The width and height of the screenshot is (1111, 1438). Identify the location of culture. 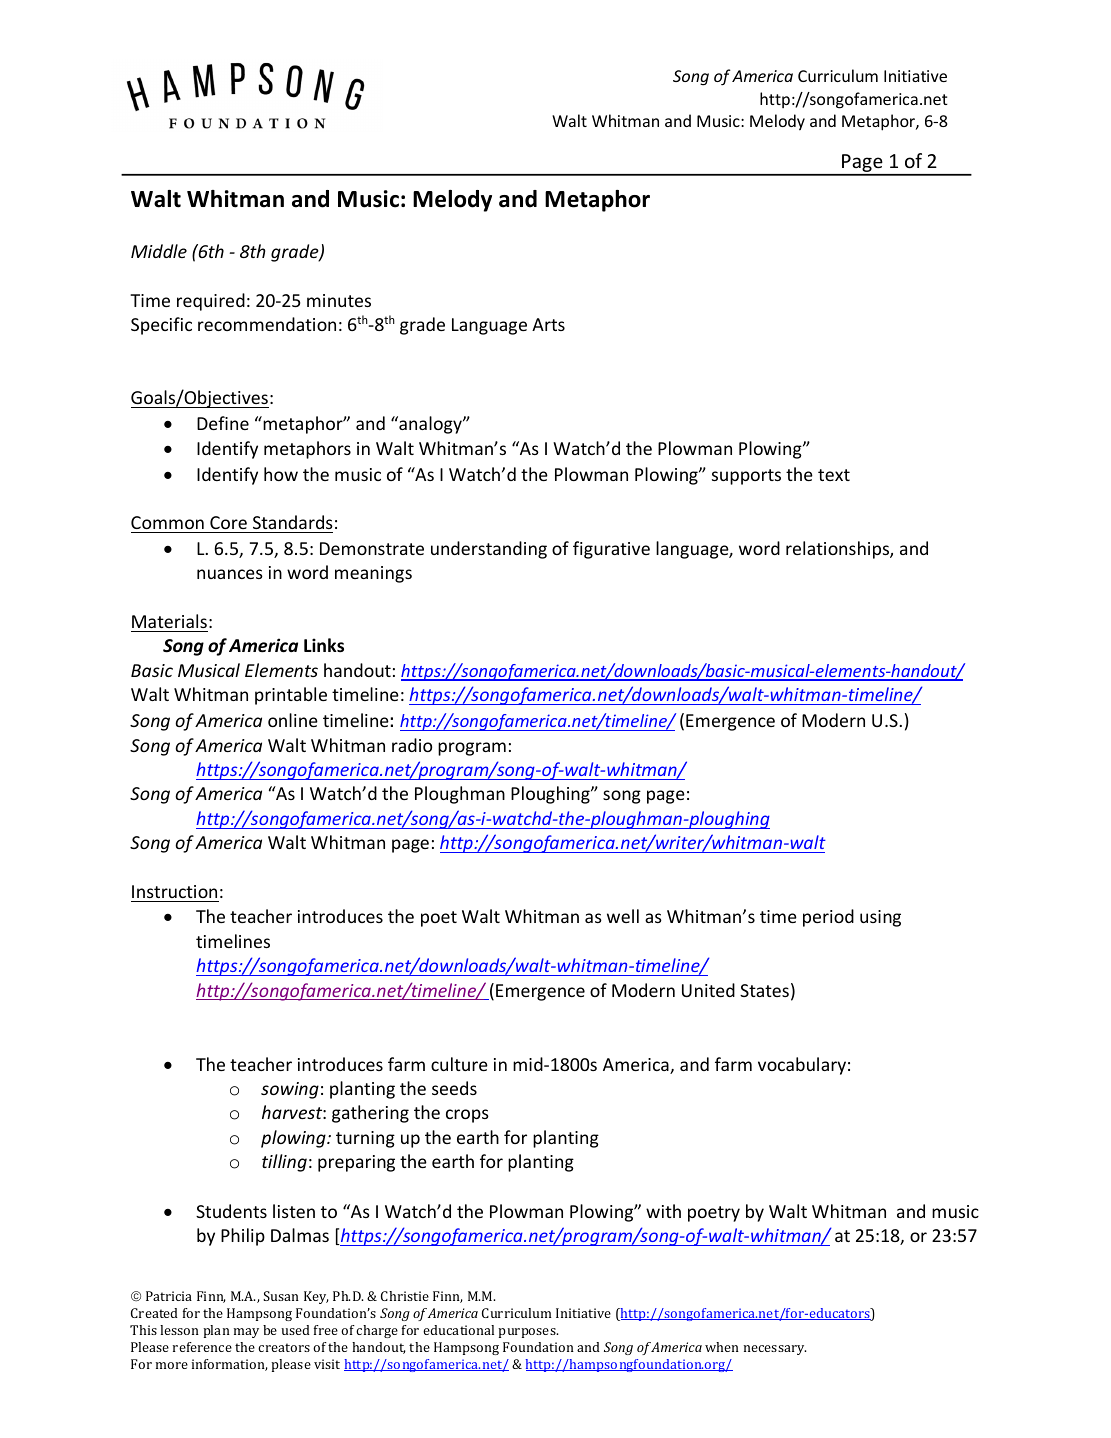
(459, 1064).
